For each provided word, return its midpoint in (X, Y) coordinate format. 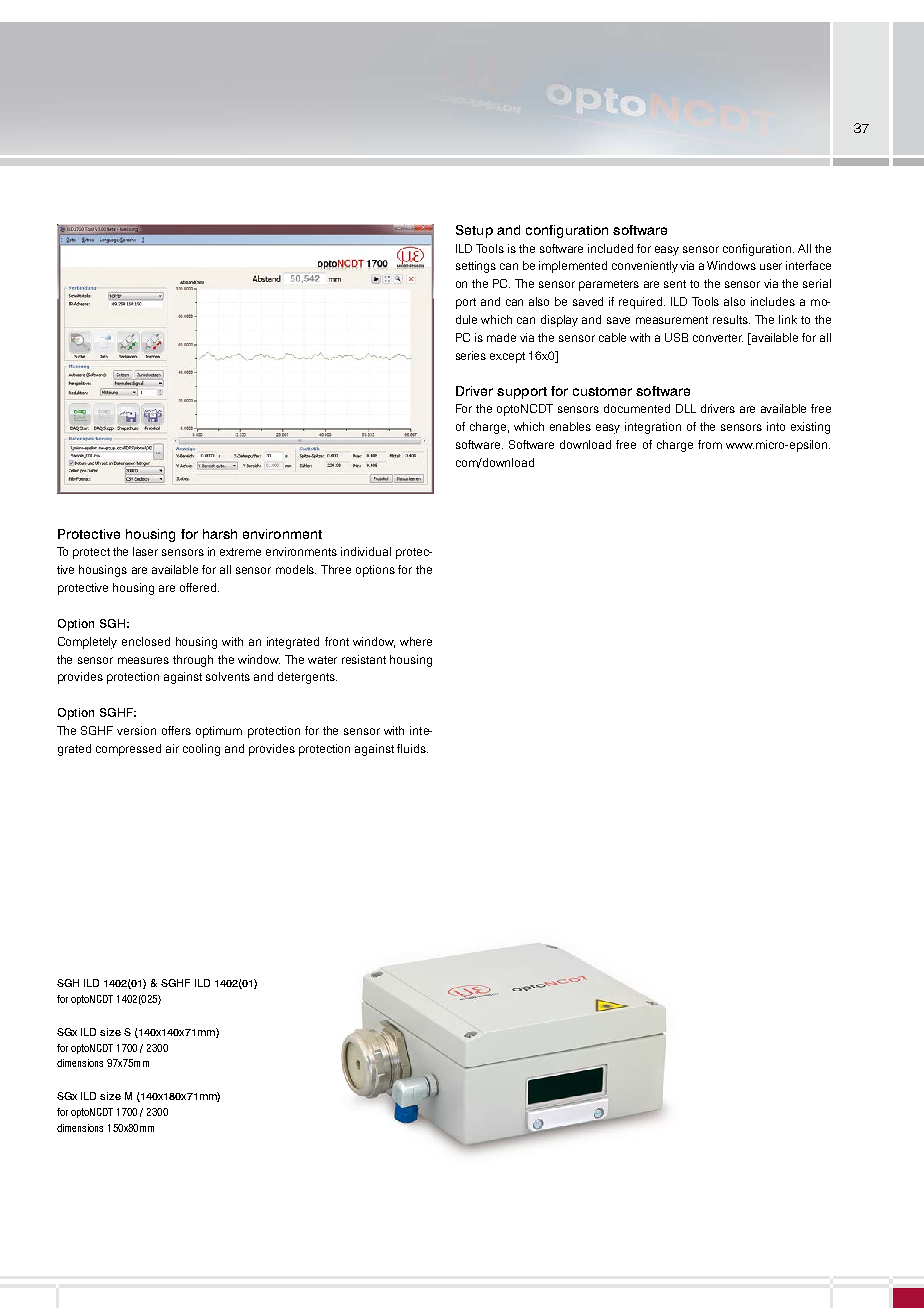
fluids (412, 748)
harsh (220, 534)
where (416, 641)
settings (476, 267)
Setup (474, 231)
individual (366, 551)
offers (176, 730)
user (771, 266)
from (710, 444)
